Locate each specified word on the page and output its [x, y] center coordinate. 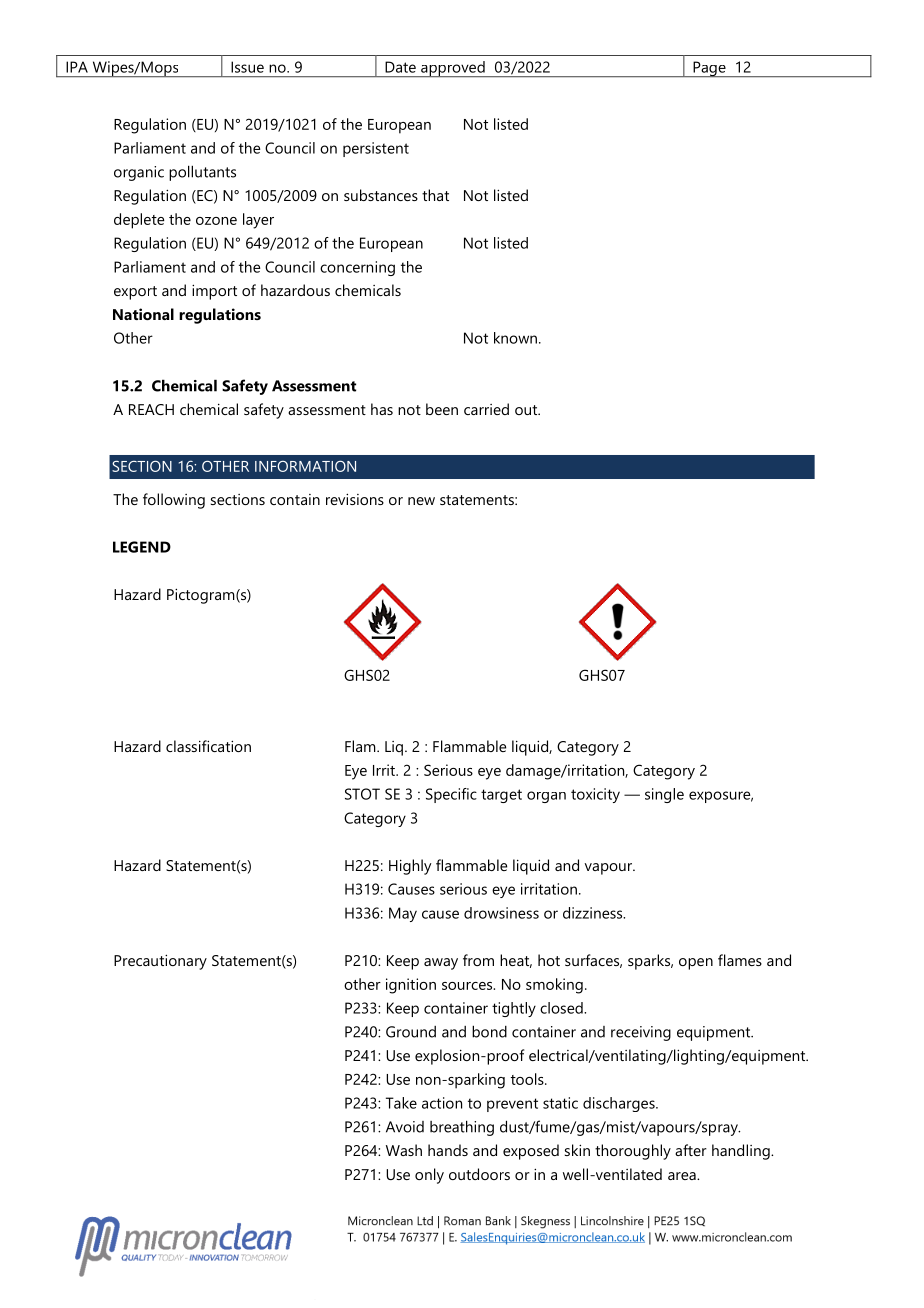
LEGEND [142, 547]
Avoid [405, 1127]
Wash [404, 1150]
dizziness [594, 913]
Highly [410, 867]
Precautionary [160, 962]
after [691, 1150]
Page [709, 69]
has [382, 409]
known [517, 338]
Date [400, 67]
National [143, 314]
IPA [77, 67]
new [421, 501]
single [664, 795]
